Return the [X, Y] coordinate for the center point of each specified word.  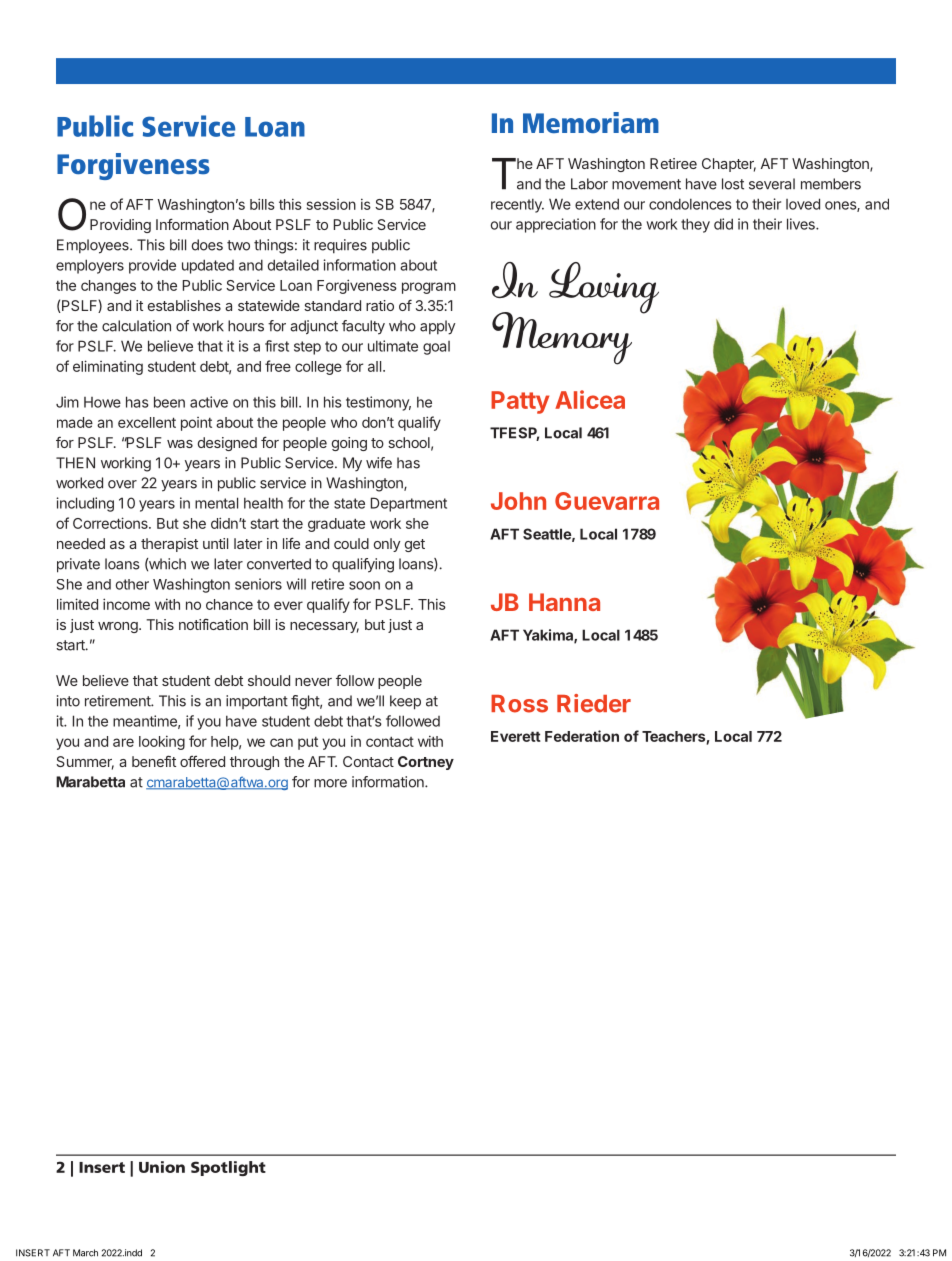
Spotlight [228, 1168]
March [85, 1253]
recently [517, 205]
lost [733, 184]
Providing [120, 226]
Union [162, 1167]
